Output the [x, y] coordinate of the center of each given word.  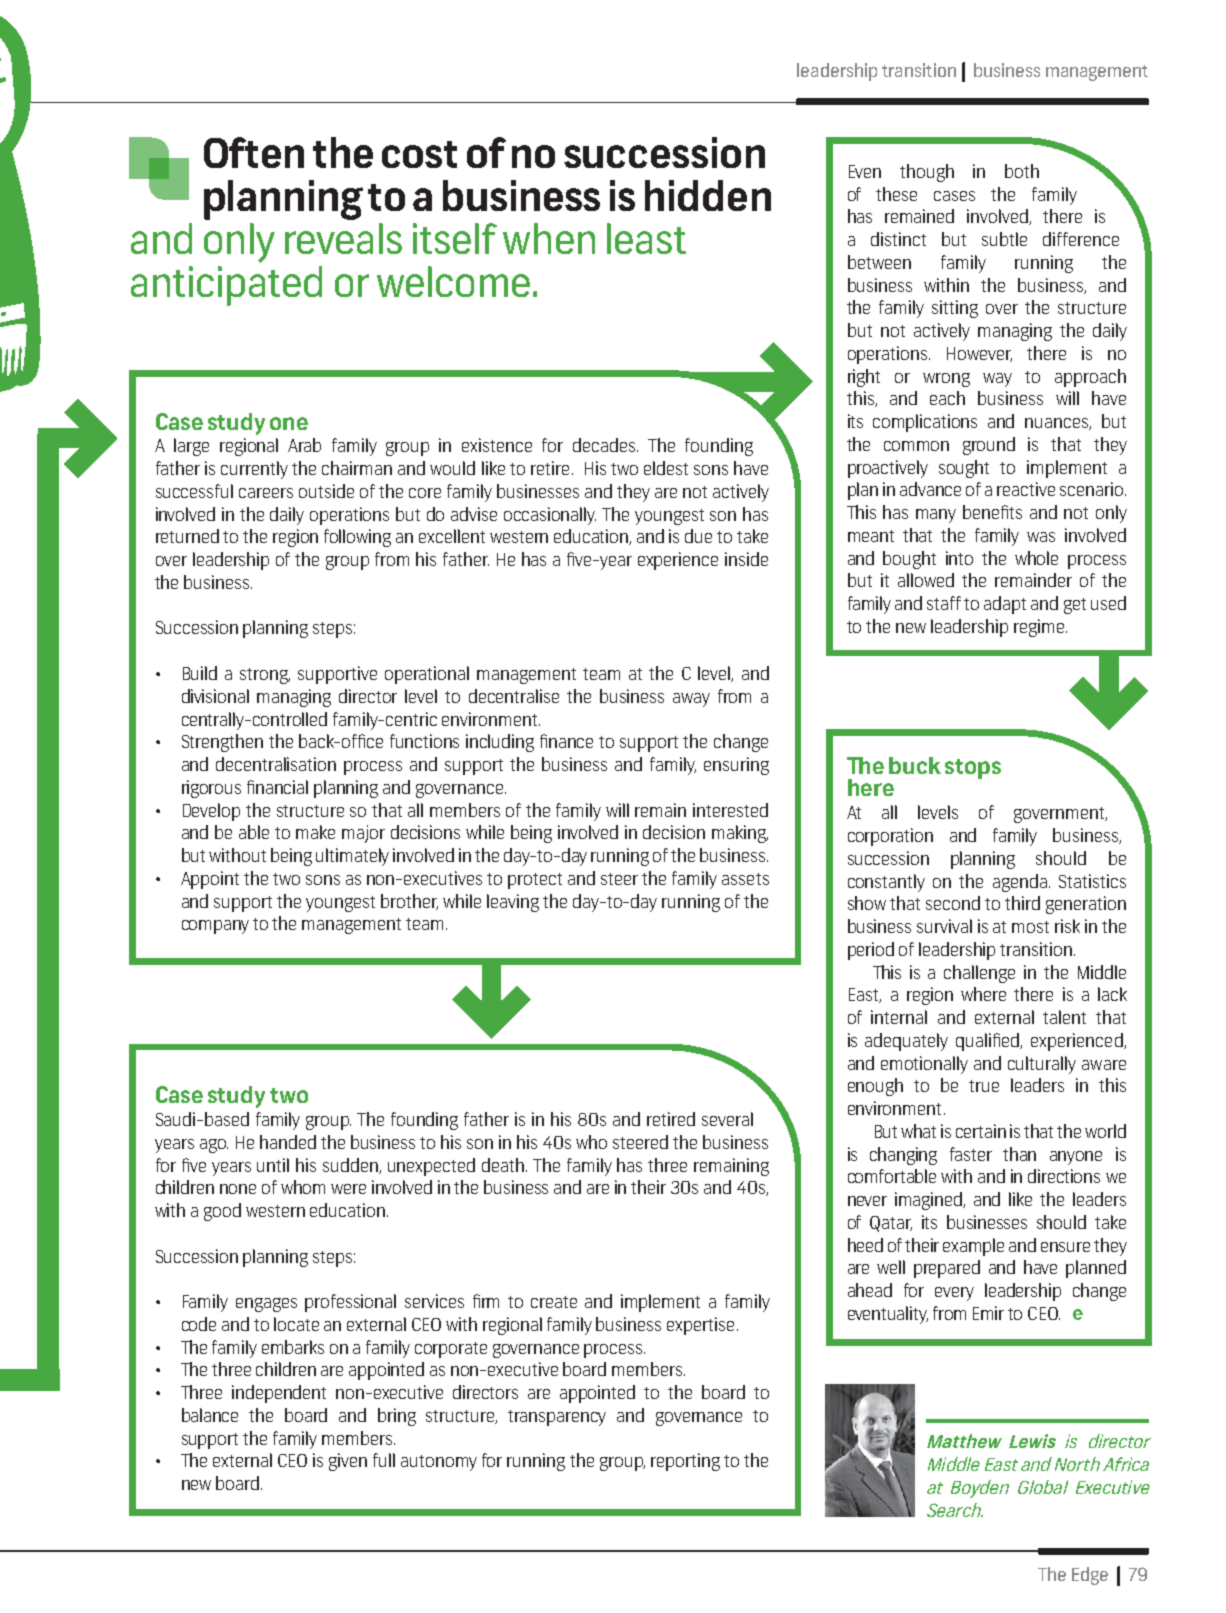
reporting [685, 1462]
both [1022, 171]
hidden [708, 195]
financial [277, 787]
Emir [988, 1313]
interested [730, 810]
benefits [992, 512]
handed [288, 1142]
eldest [666, 468]
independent [279, 1394]
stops [973, 769]
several [727, 1119]
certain [981, 1131]
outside [326, 491]
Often [254, 152]
